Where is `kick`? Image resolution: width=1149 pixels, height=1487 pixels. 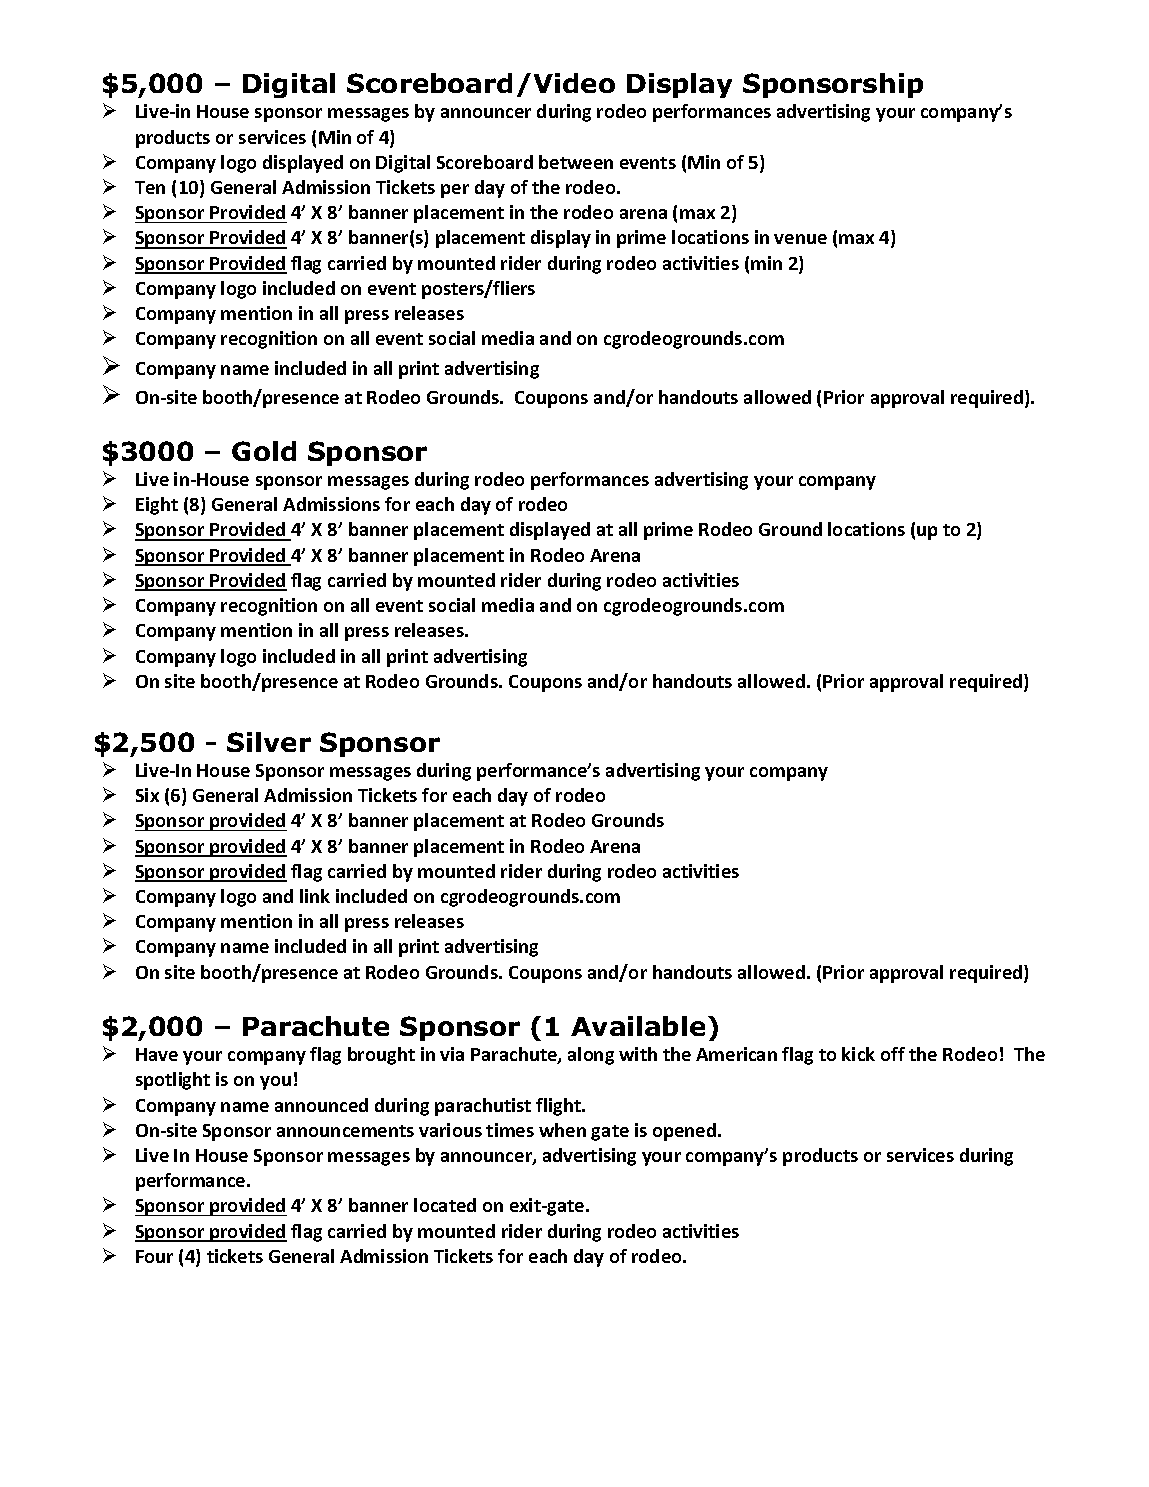 kick is located at coordinates (858, 1054).
